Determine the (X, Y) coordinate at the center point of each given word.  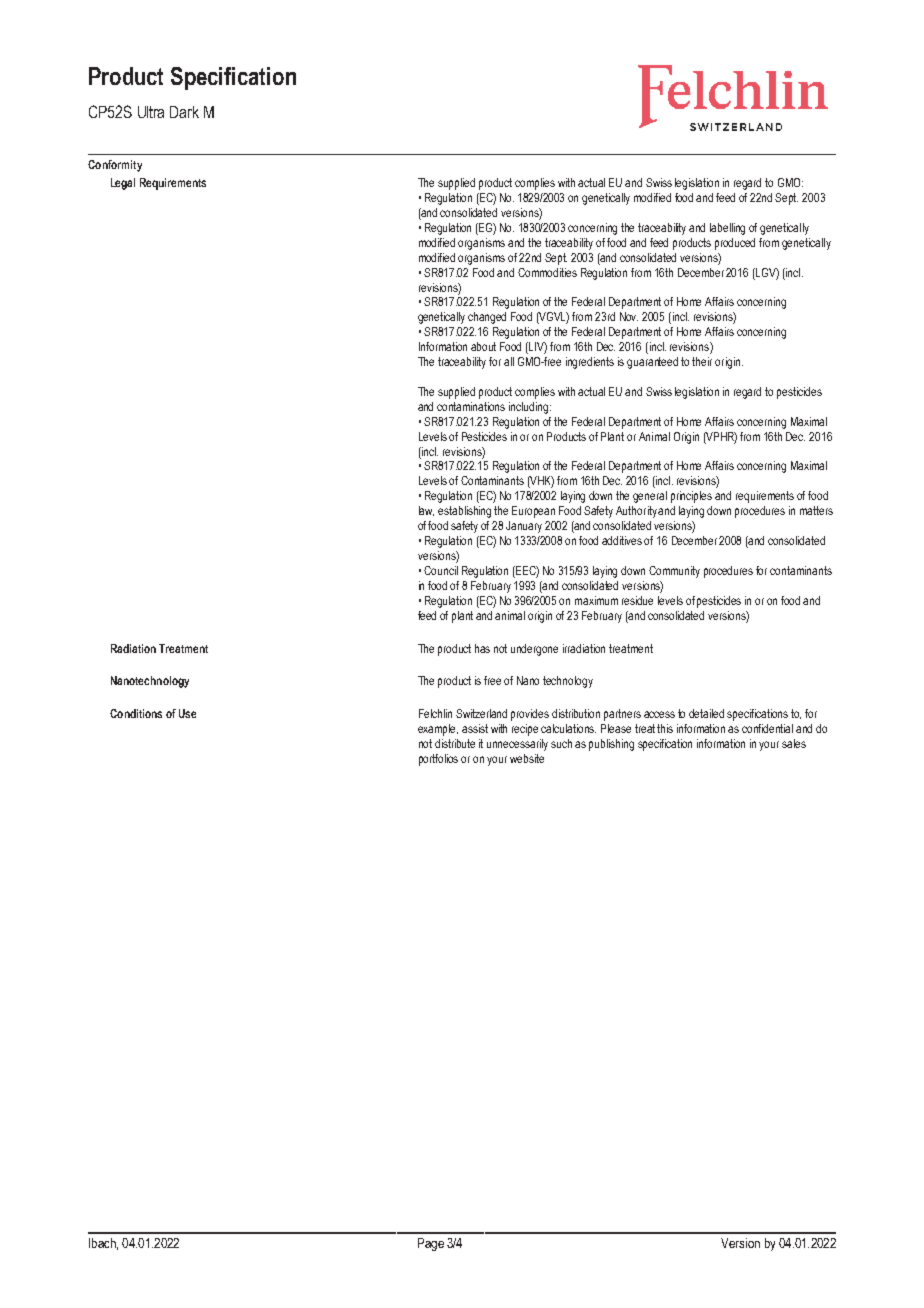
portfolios (438, 760)
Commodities (547, 272)
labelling (727, 229)
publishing (611, 745)
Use (187, 713)
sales (794, 743)
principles (691, 497)
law (426, 511)
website (527, 758)
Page (431, 1244)
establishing (464, 512)
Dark (184, 112)
